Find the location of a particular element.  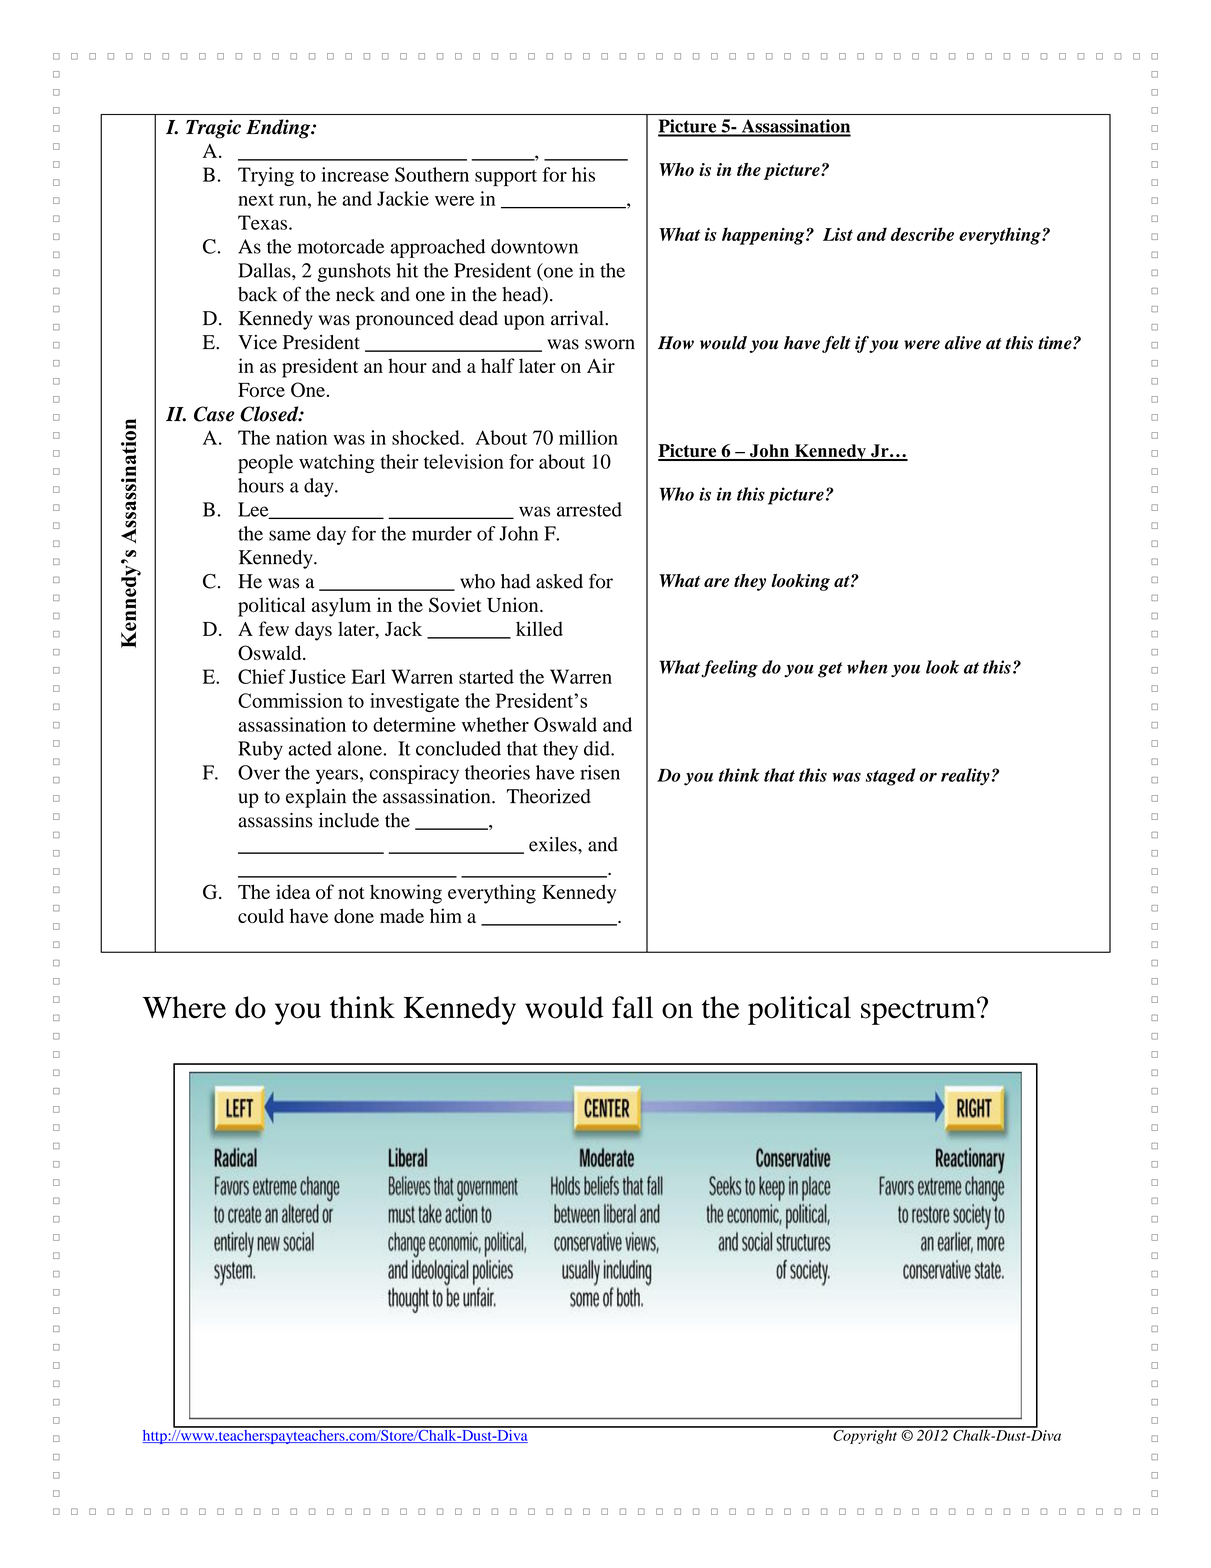

risen is located at coordinates (600, 772).
